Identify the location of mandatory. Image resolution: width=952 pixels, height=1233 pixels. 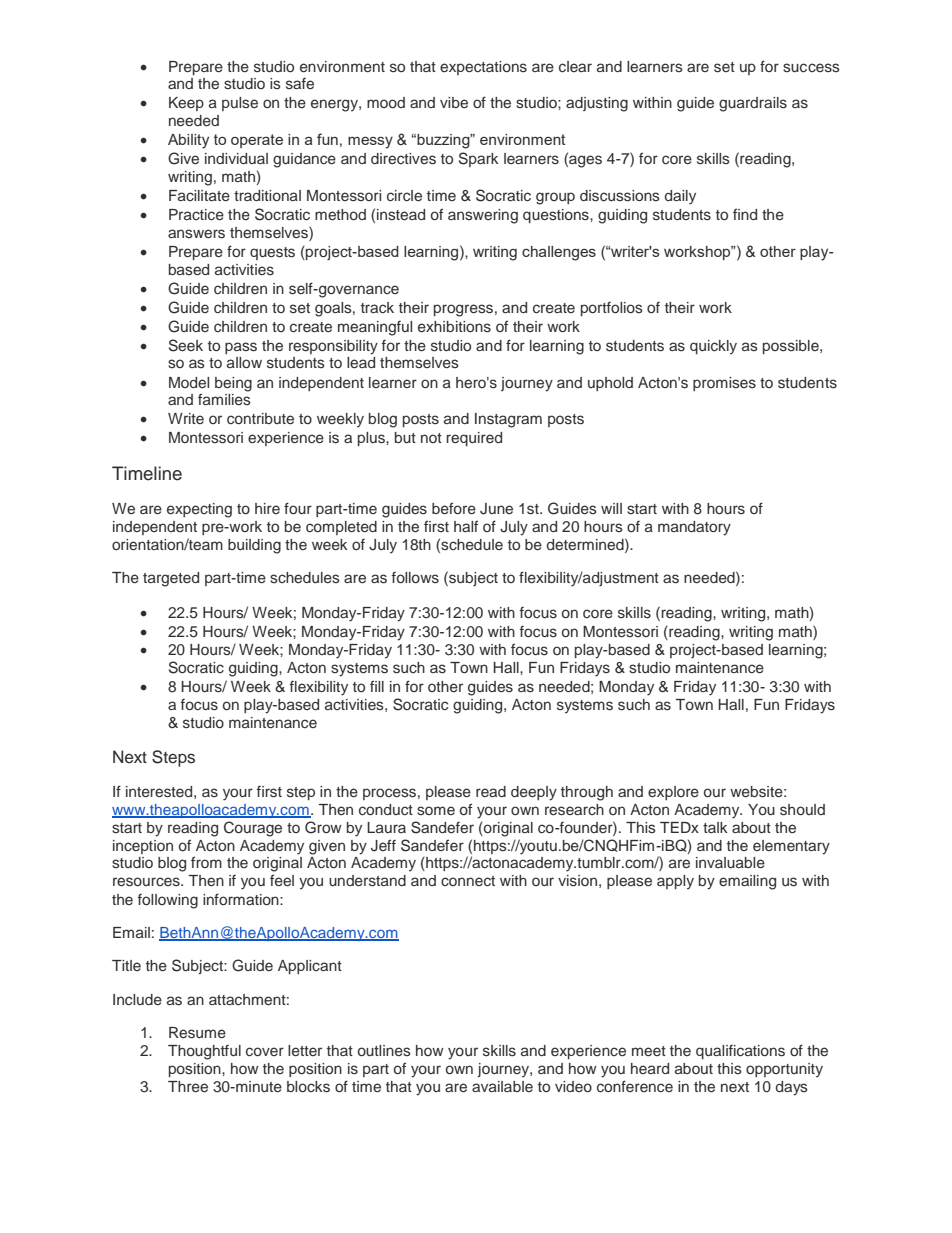
(694, 528).
